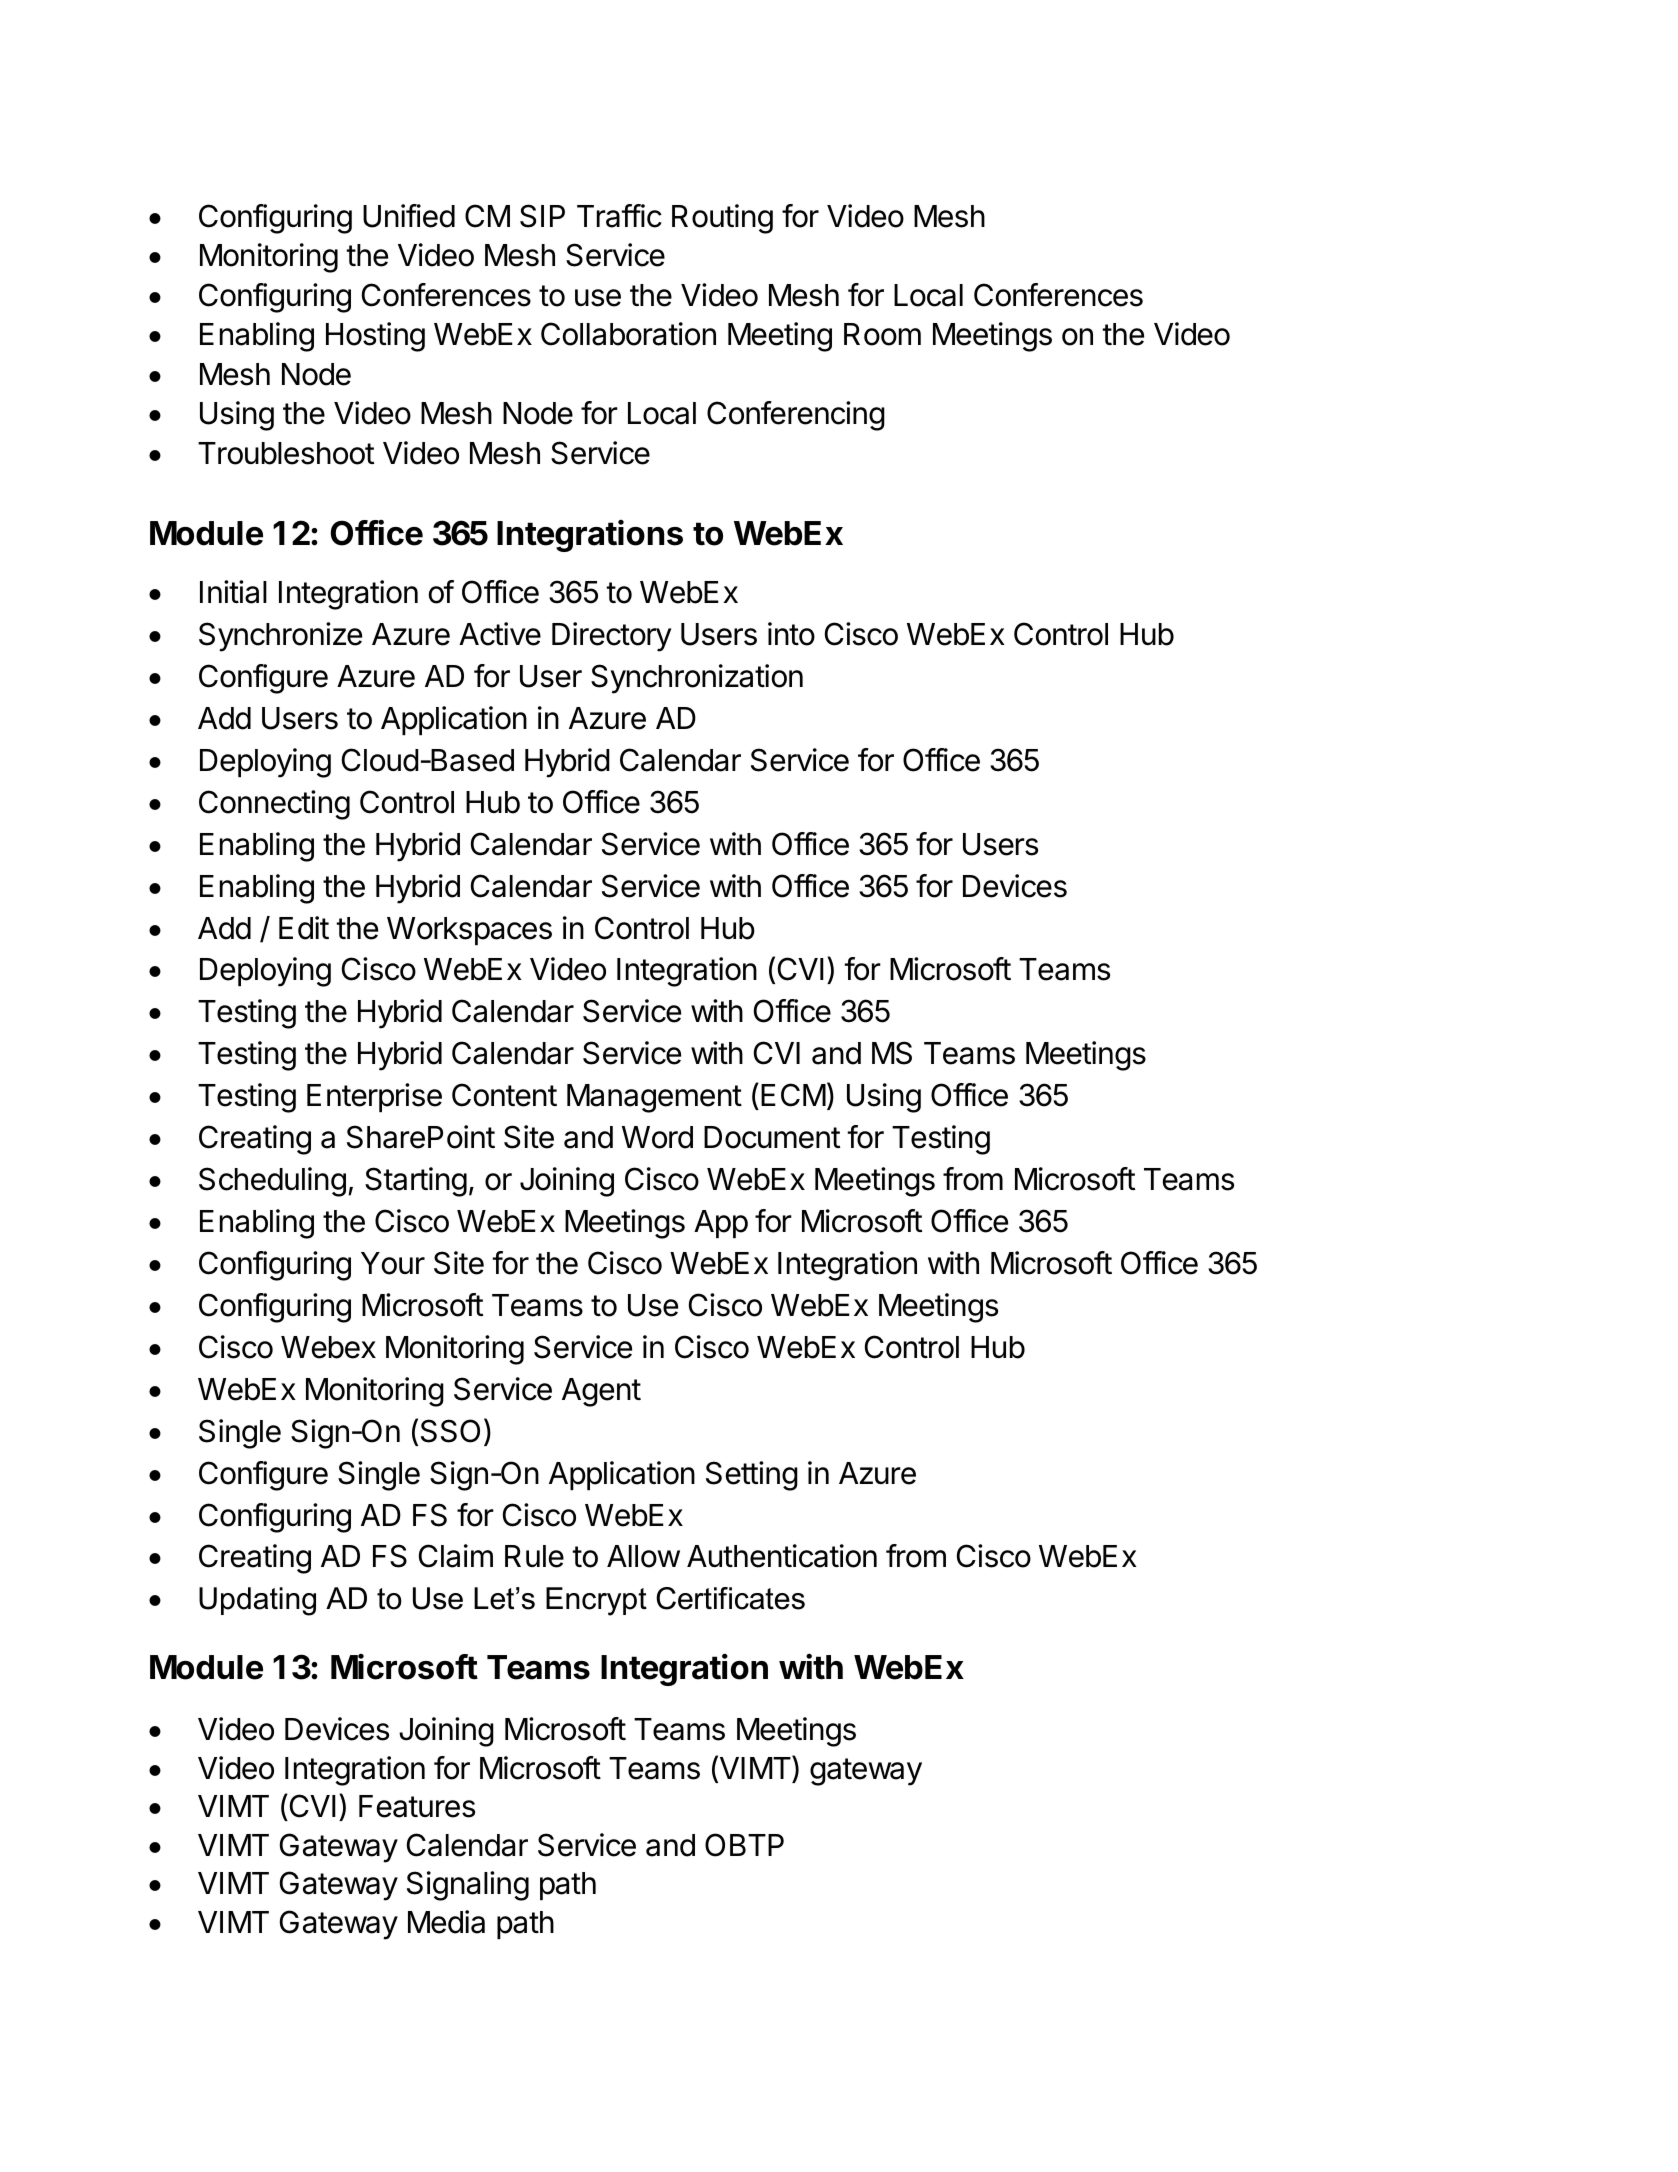 The height and width of the screenshot is (2172, 1678). Describe the element at coordinates (752, 1476) in the screenshot. I see `Setting` at that location.
